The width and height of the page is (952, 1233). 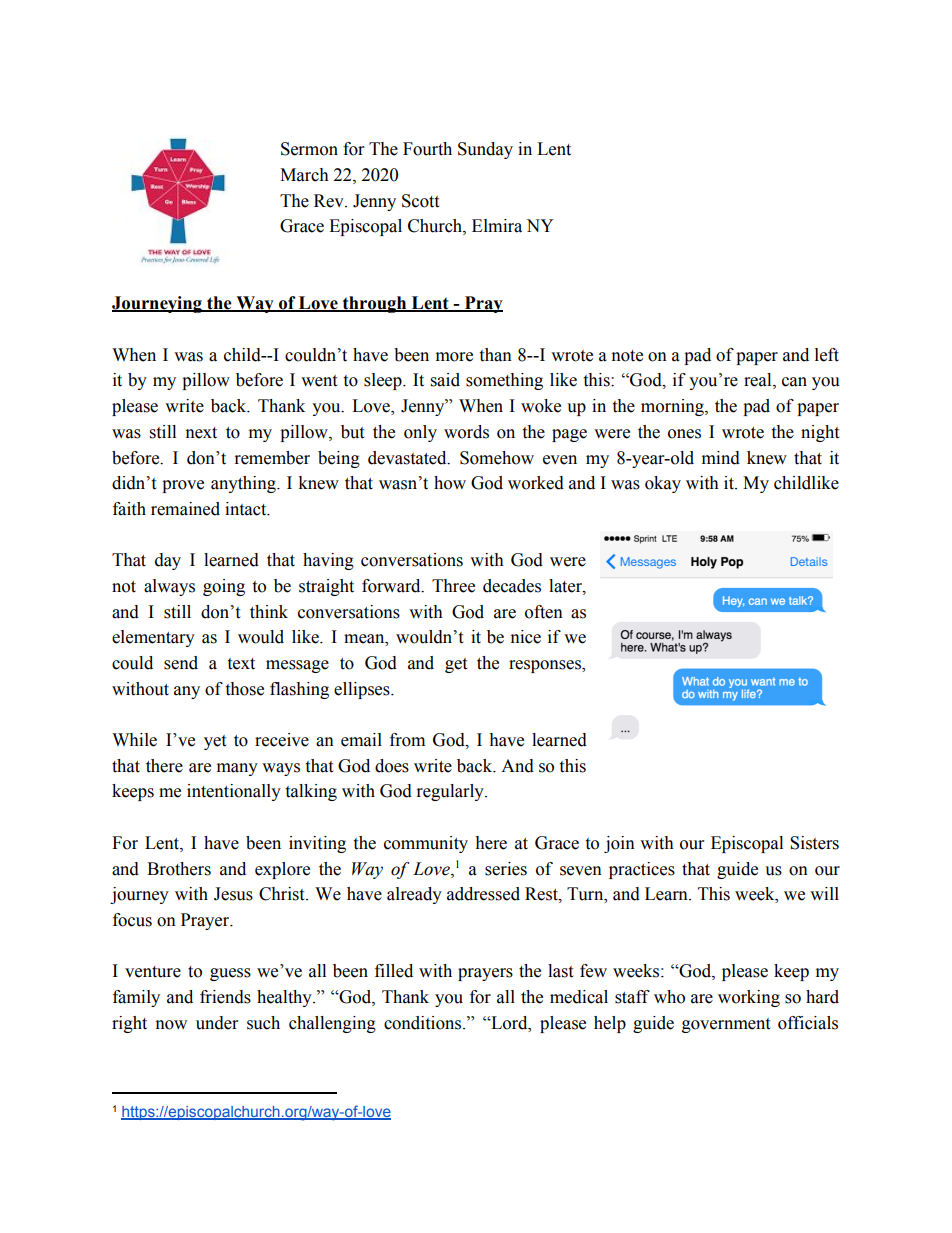 What do you see at coordinates (407, 740) in the page?
I see `from` at bounding box center [407, 740].
